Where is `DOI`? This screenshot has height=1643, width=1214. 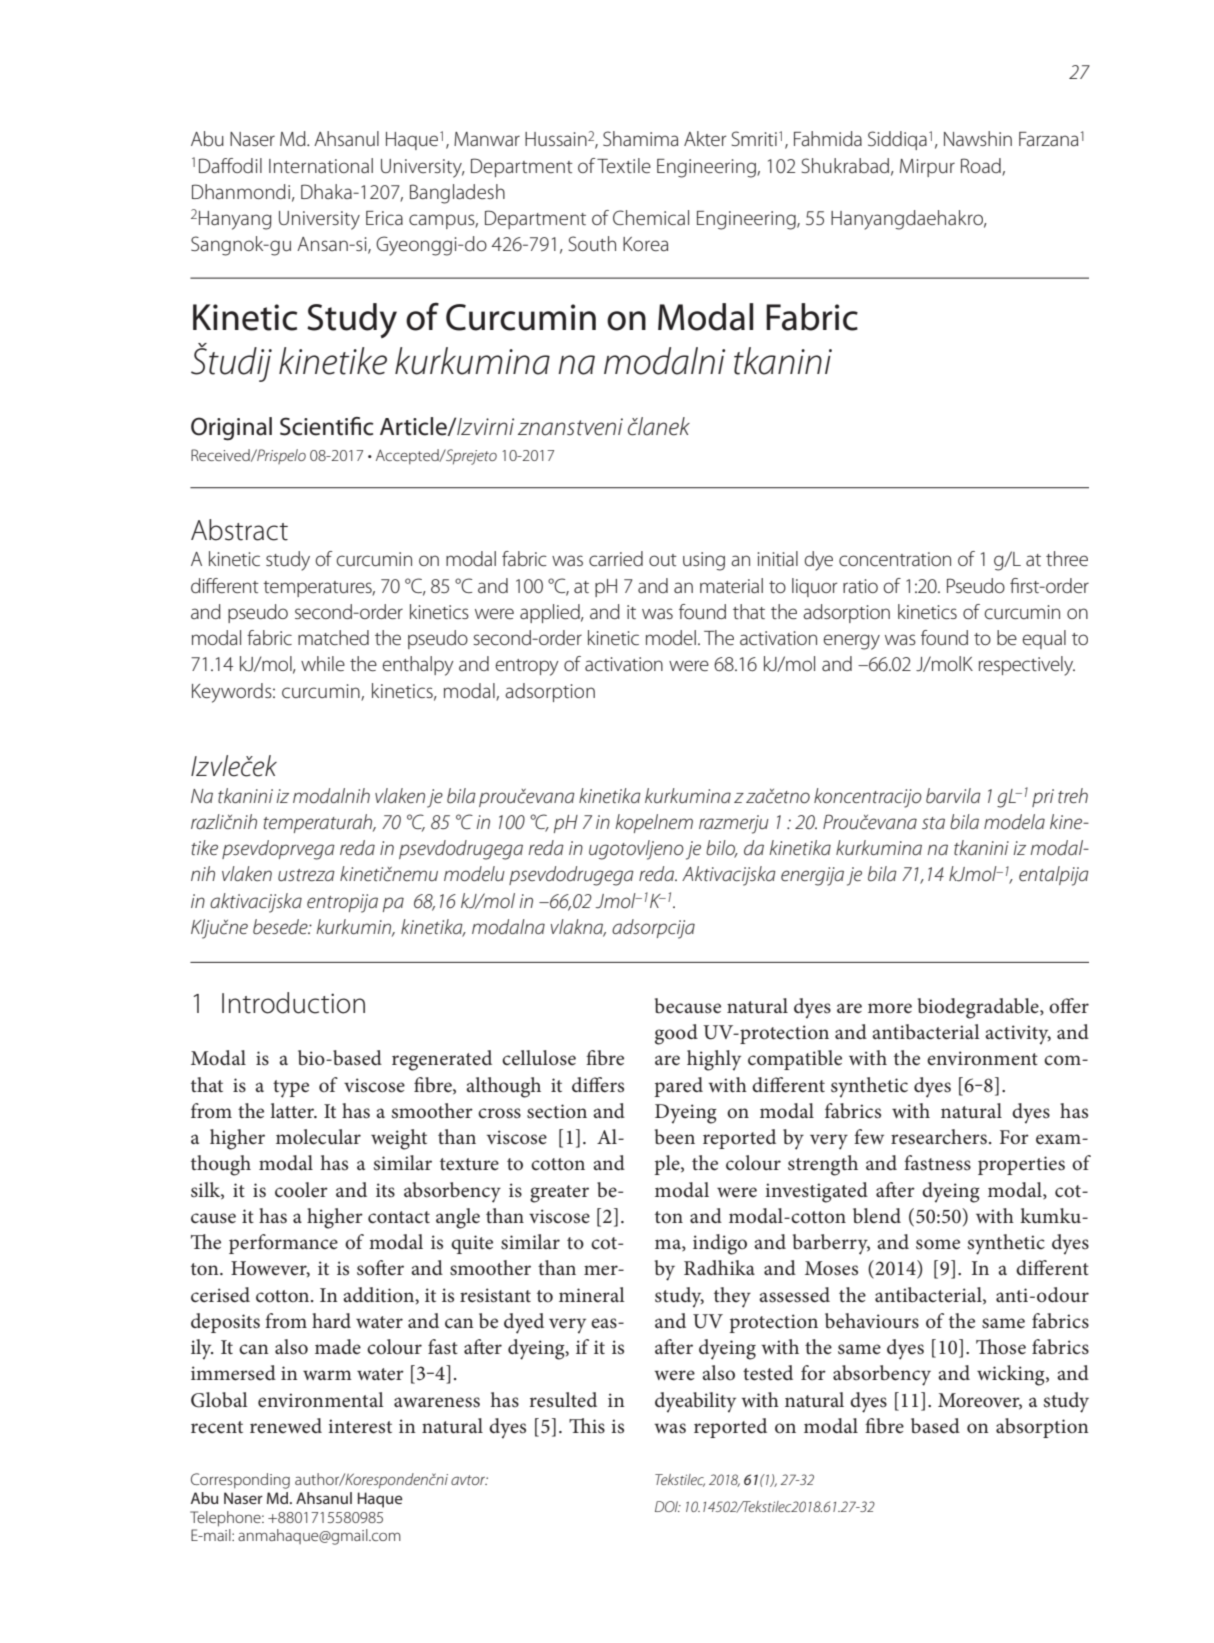 DOI is located at coordinates (667, 1506).
